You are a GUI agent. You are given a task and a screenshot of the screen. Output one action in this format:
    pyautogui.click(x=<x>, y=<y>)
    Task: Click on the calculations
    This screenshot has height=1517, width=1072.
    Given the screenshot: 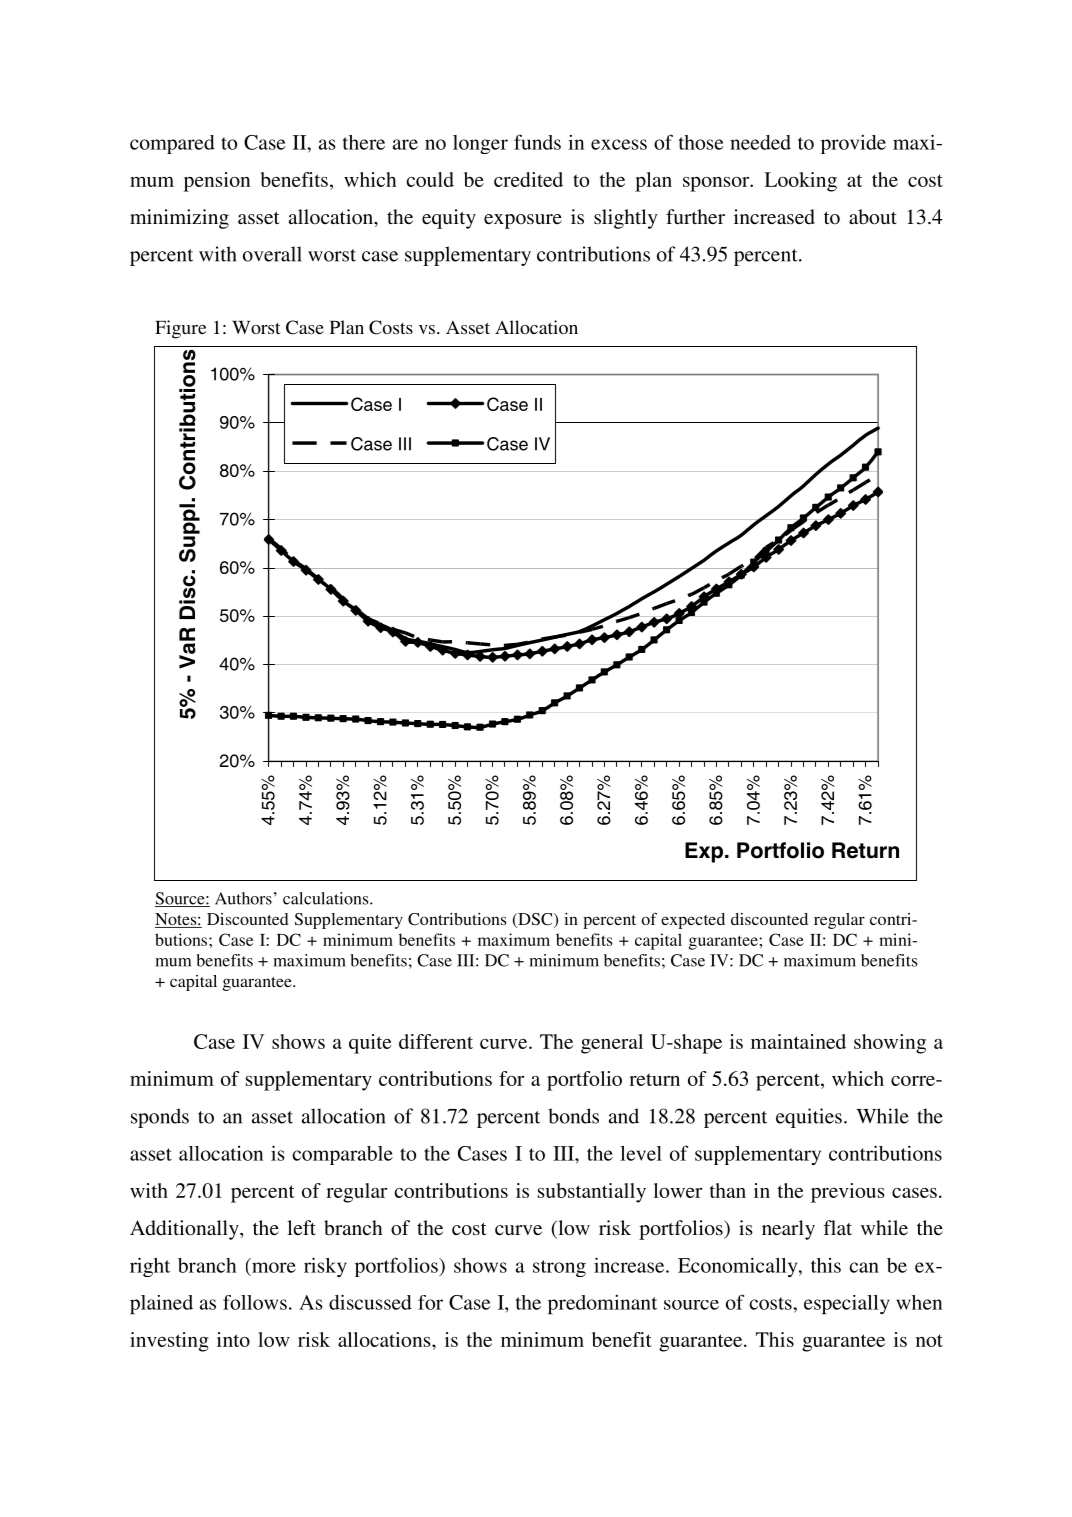 What is the action you would take?
    pyautogui.click(x=327, y=898)
